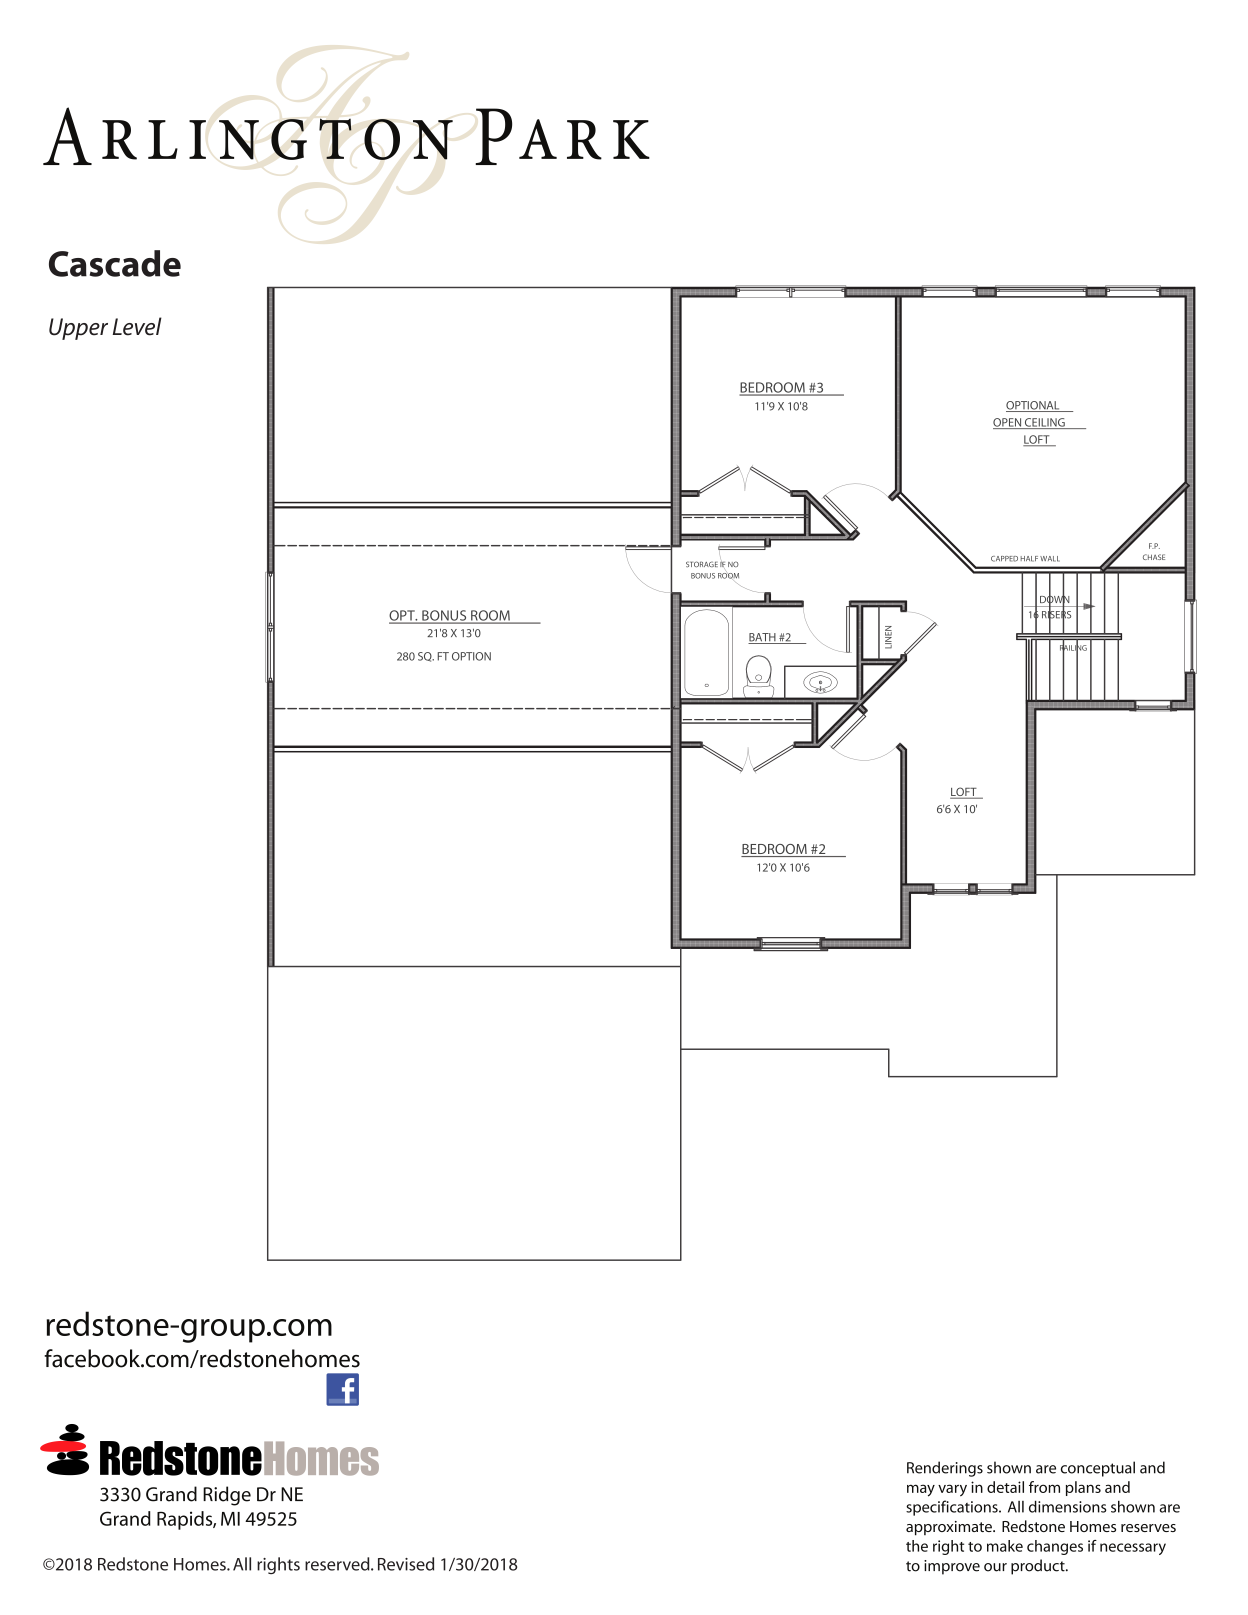  What do you see at coordinates (1073, 648) in the image?
I see `RAILING` at bounding box center [1073, 648].
